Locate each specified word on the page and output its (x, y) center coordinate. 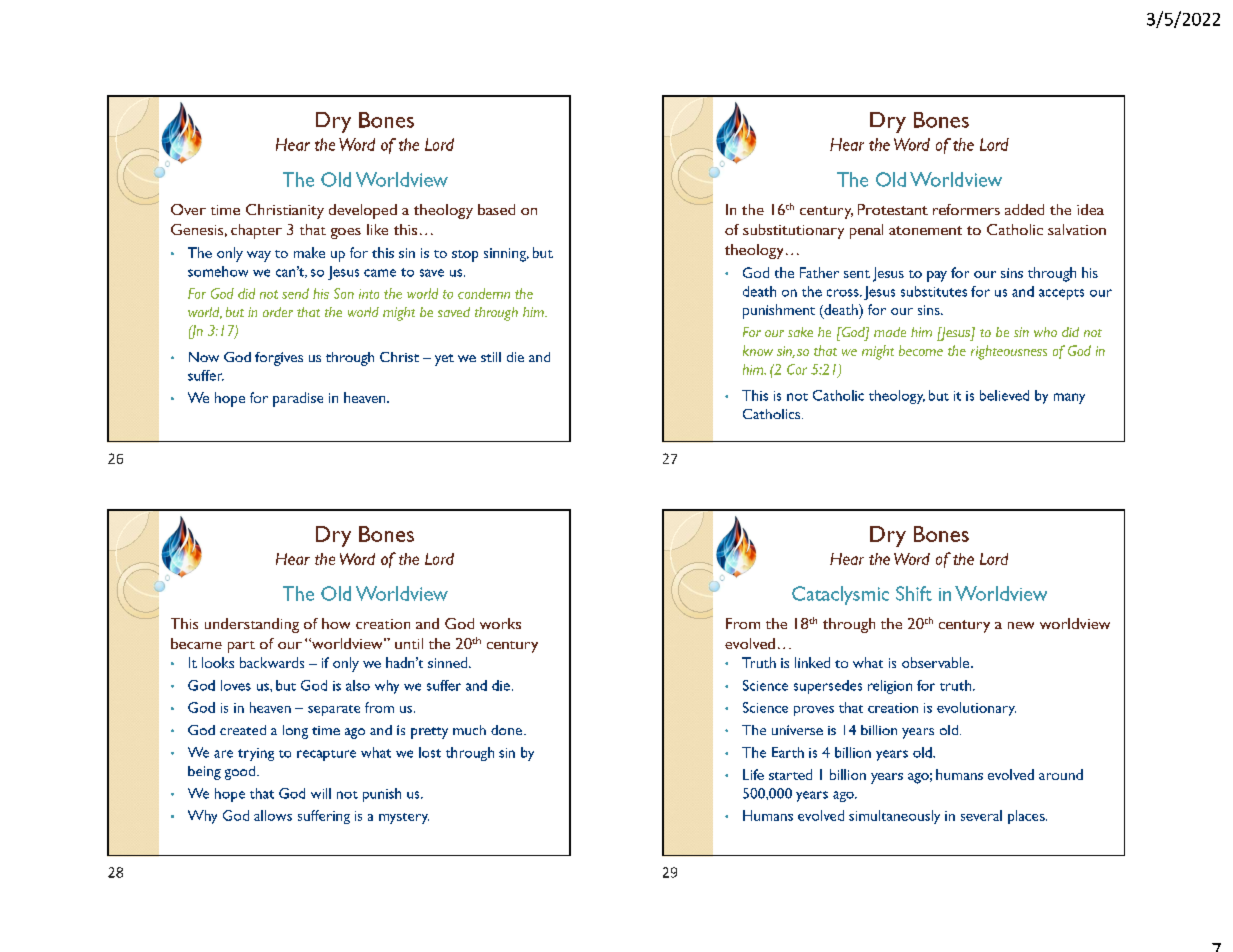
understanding (252, 625)
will (321, 793)
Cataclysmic (840, 595)
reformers (966, 209)
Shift (914, 593)
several (981, 815)
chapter (256, 231)
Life (753, 774)
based (496, 209)
